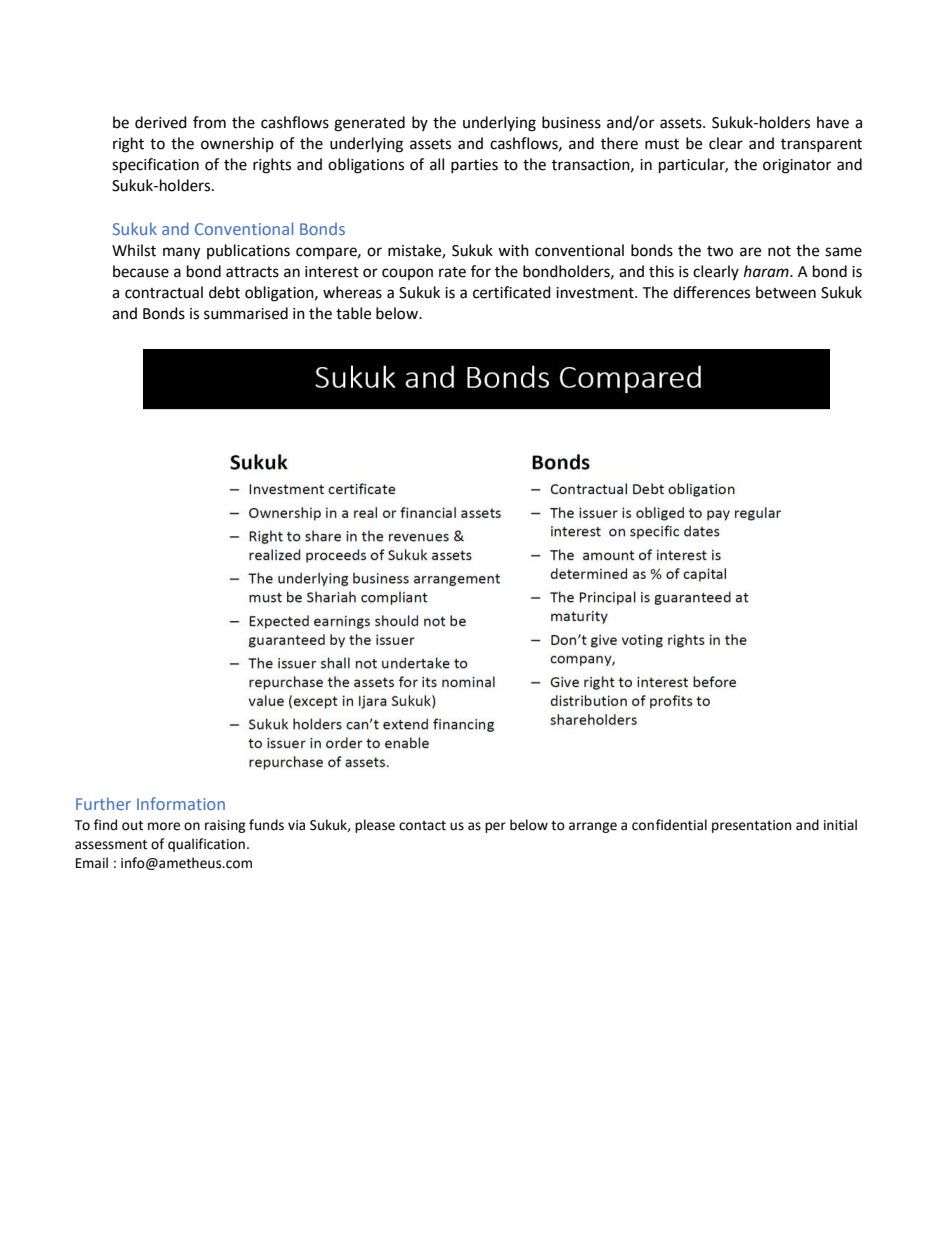 Image resolution: width=952 pixels, height=1233 pixels. Describe the element at coordinates (353, 313) in the screenshot. I see `table` at that location.
